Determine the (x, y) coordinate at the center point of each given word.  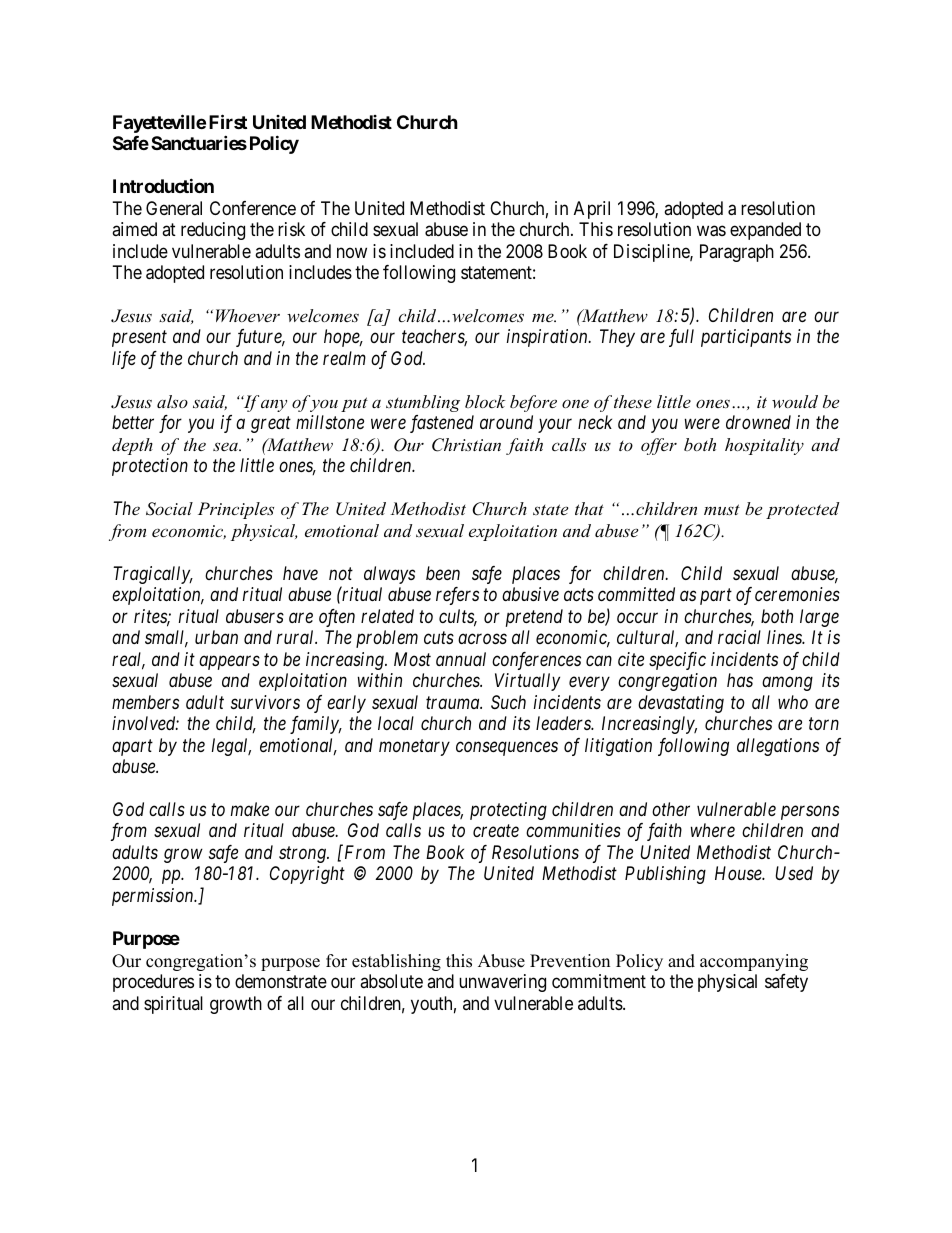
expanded (765, 231)
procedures (153, 983)
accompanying (754, 962)
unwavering (502, 983)
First (228, 121)
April (592, 210)
